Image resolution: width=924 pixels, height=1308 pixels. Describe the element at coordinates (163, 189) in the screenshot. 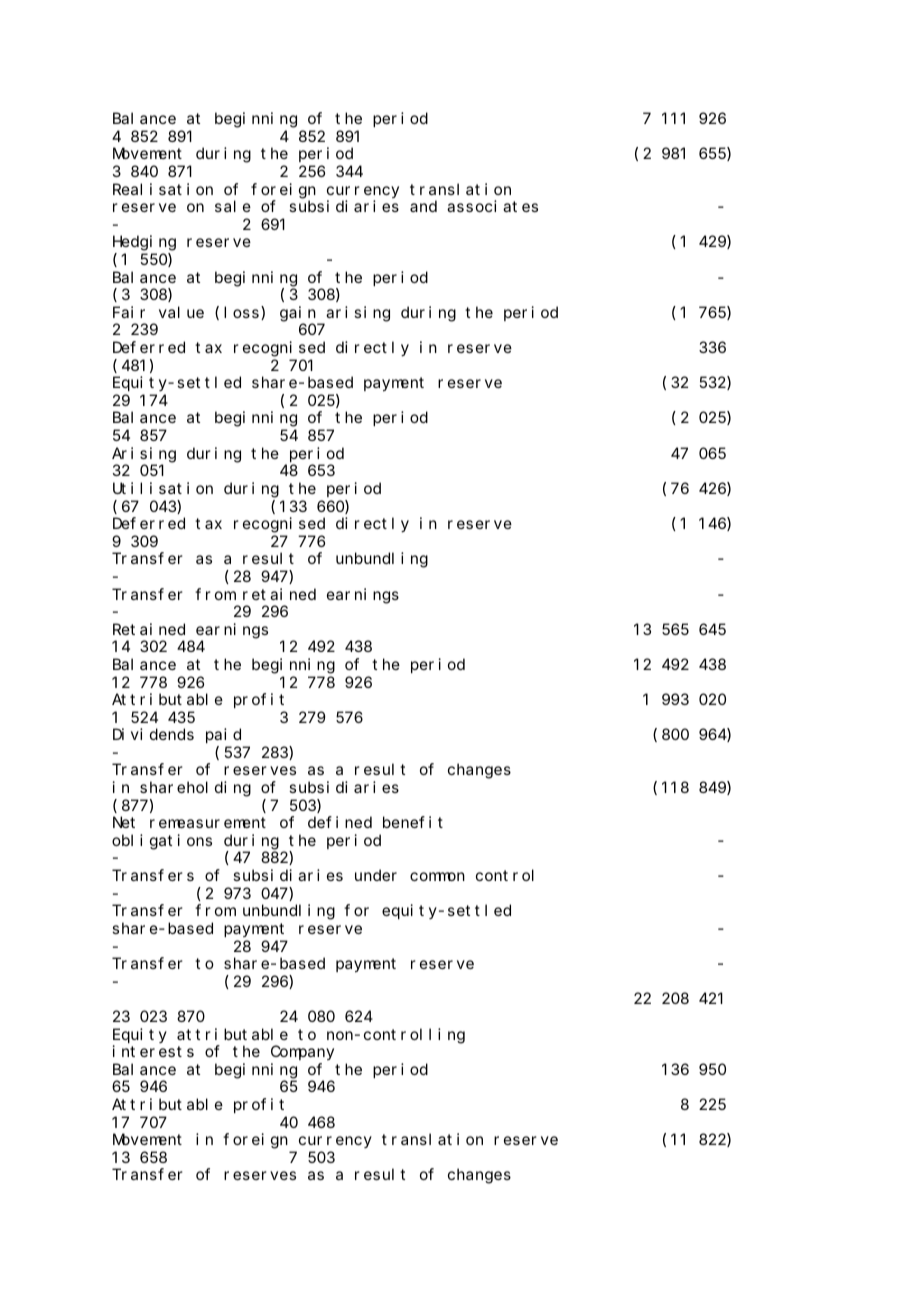

I see `Realisation` at that location.
